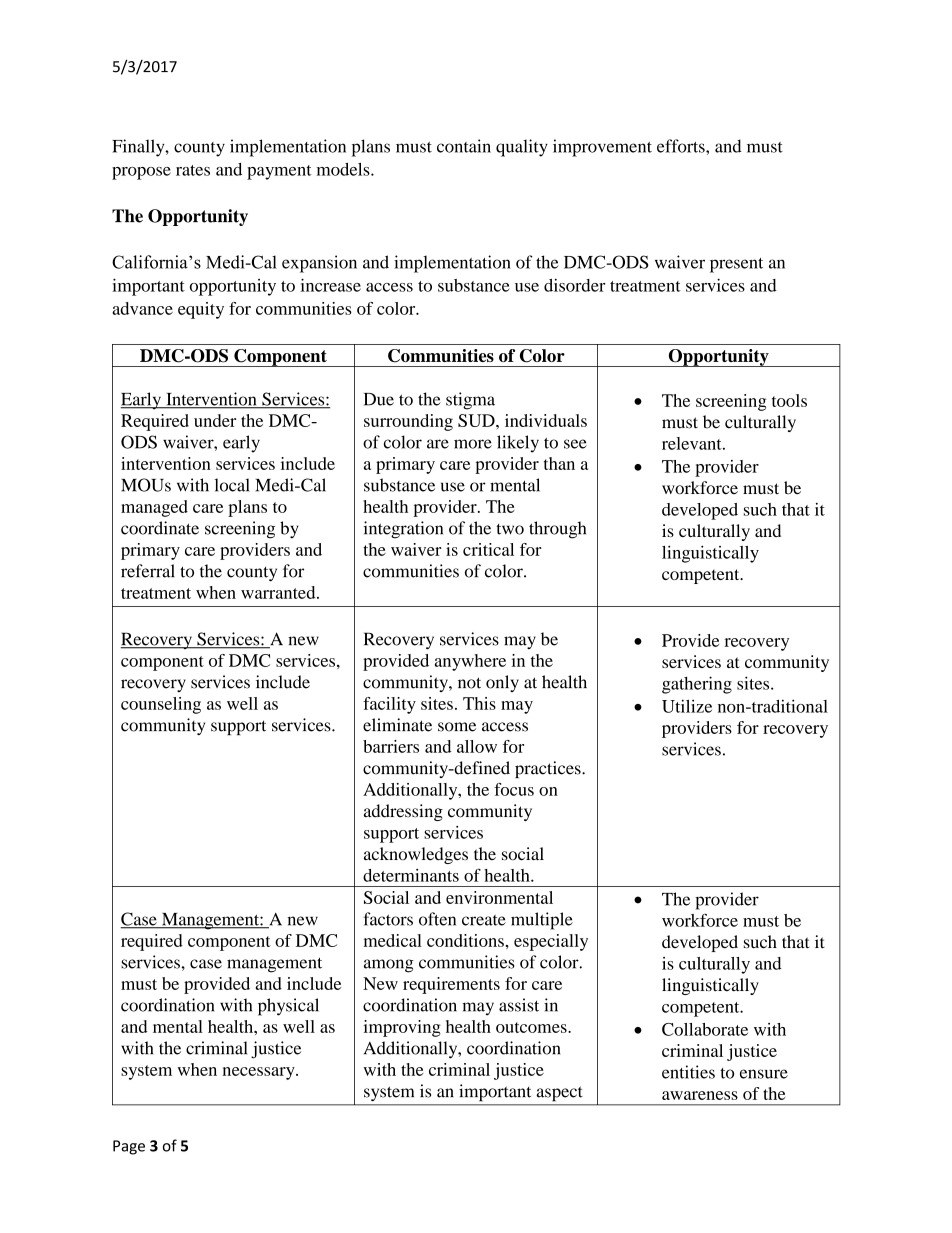 The image size is (952, 1233). Describe the element at coordinates (682, 146) in the screenshot. I see `efforts` at that location.
